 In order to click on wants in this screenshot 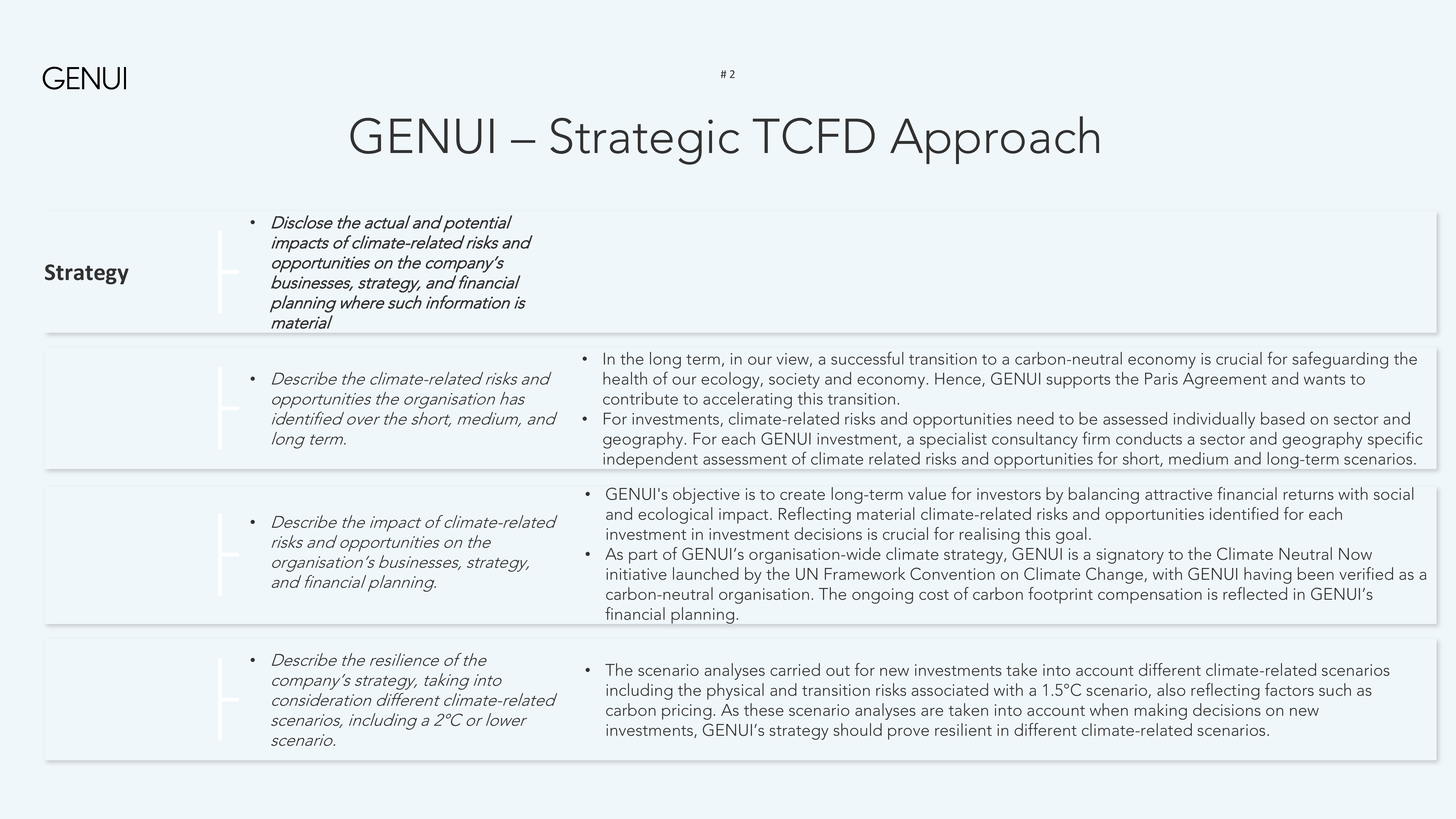, I will do `click(1324, 379)`.
